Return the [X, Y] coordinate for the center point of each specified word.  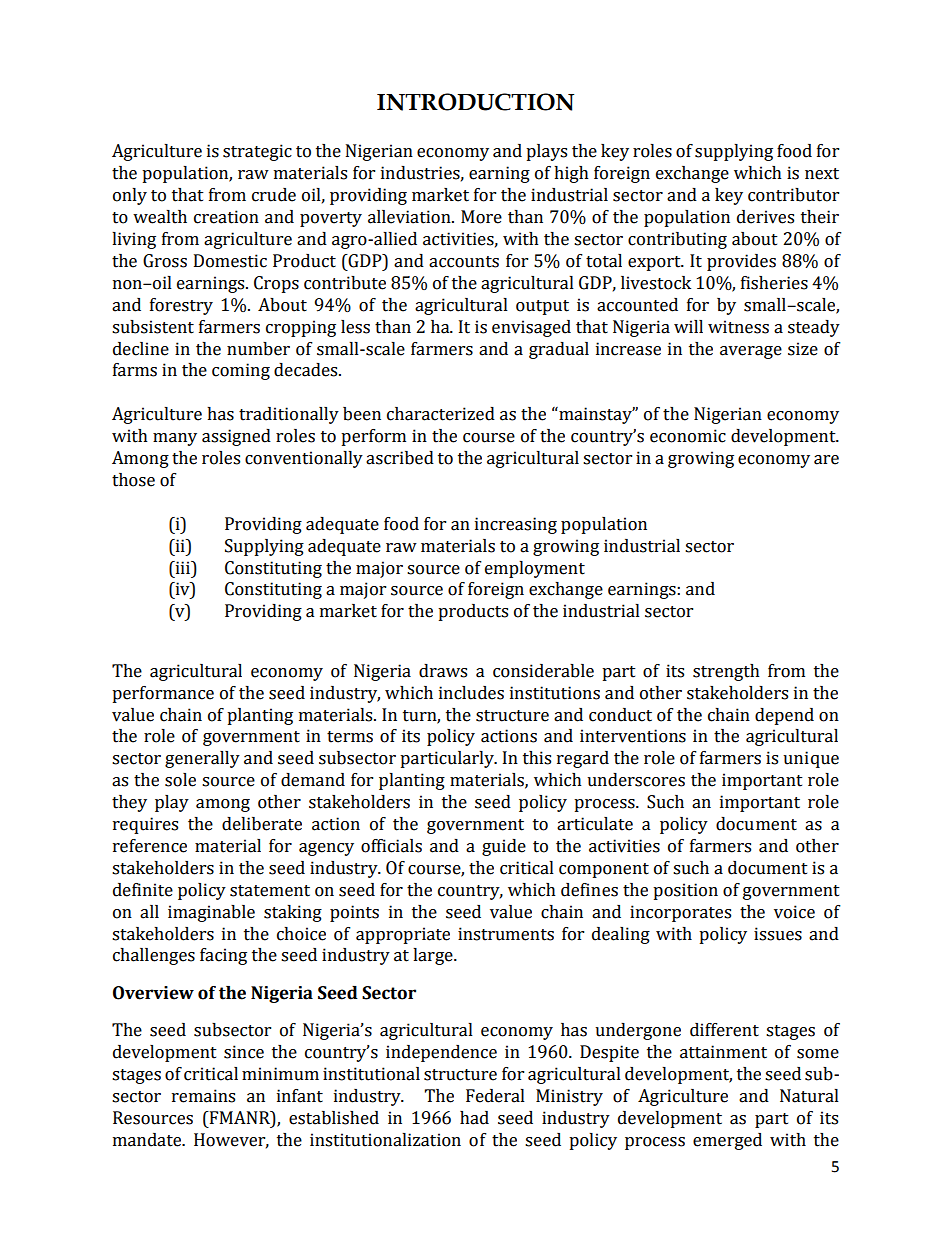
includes [471, 693]
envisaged [531, 328]
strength [726, 672]
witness [738, 327]
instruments [506, 934]
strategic [257, 152]
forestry [181, 306]
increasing [516, 525]
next [822, 174]
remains [203, 1096]
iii [182, 567]
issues [778, 934]
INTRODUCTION [475, 102]
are [826, 460]
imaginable [211, 913]
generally [202, 759]
